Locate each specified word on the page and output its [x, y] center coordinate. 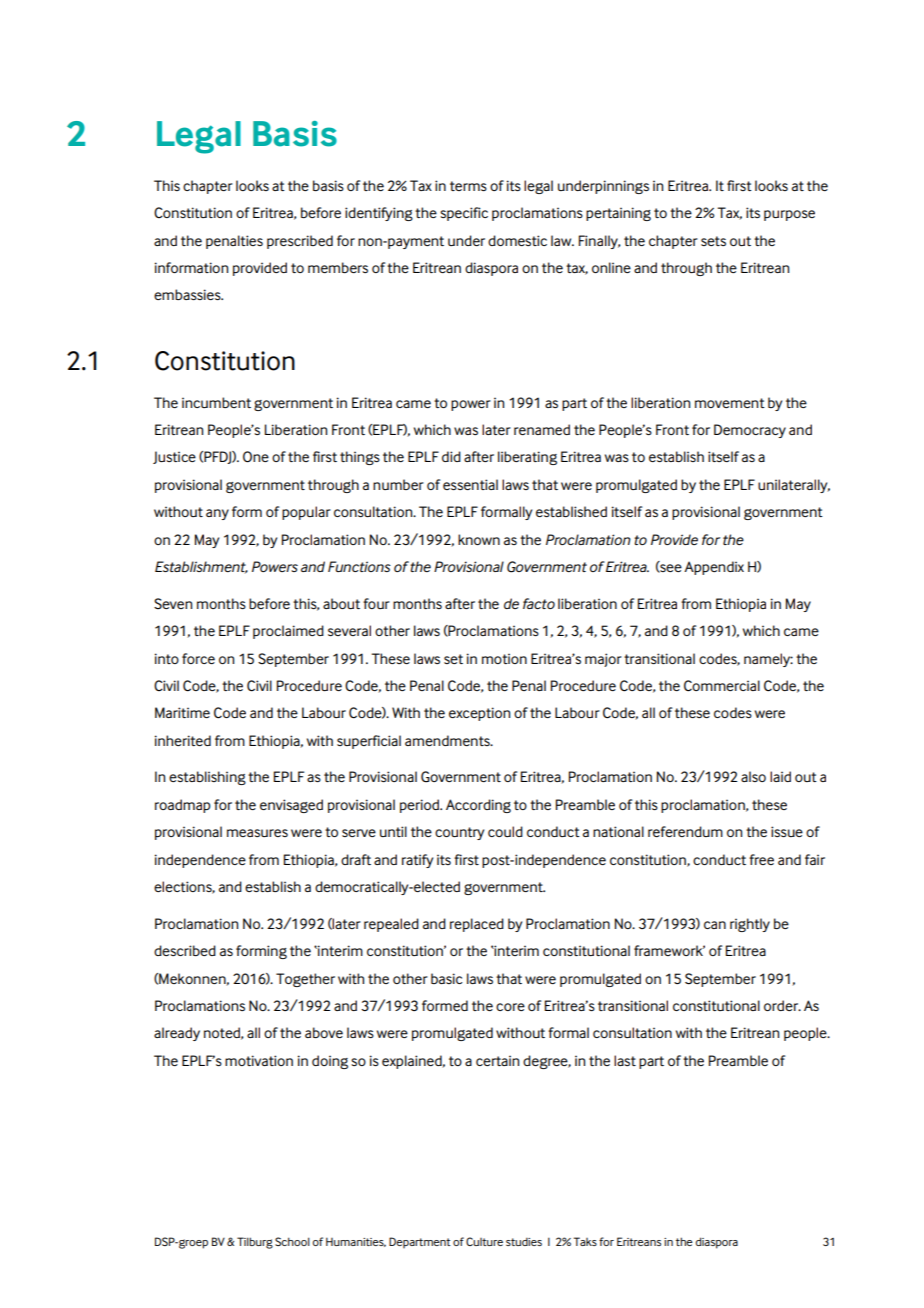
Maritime [182, 712]
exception [479, 714]
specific [464, 214]
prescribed [300, 242]
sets [713, 241]
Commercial [722, 686]
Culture [484, 1241]
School [292, 1241]
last [625, 1060]
